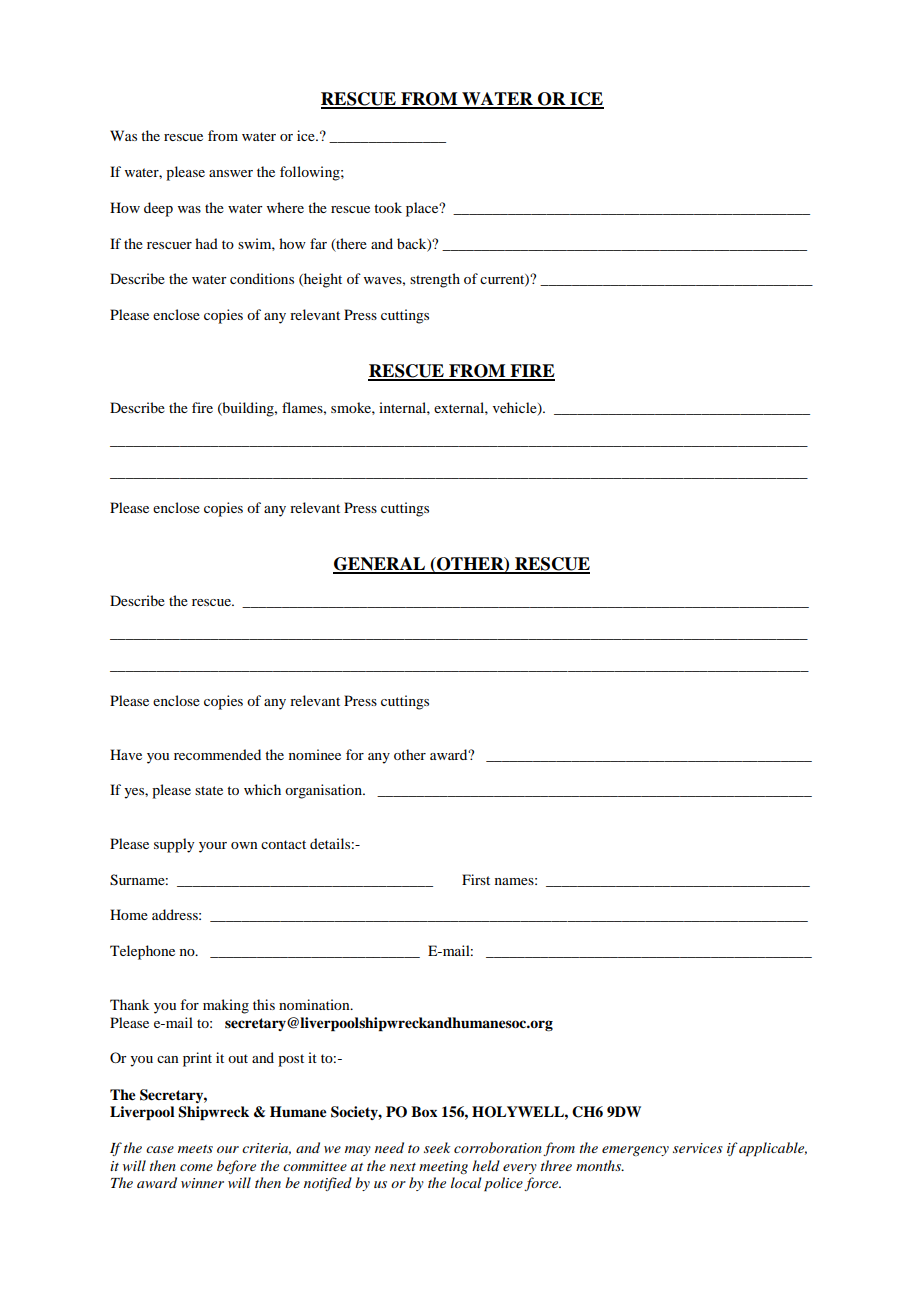 The height and width of the screenshot is (1308, 924). Describe the element at coordinates (315, 754) in the screenshot. I see `nominee` at that location.
